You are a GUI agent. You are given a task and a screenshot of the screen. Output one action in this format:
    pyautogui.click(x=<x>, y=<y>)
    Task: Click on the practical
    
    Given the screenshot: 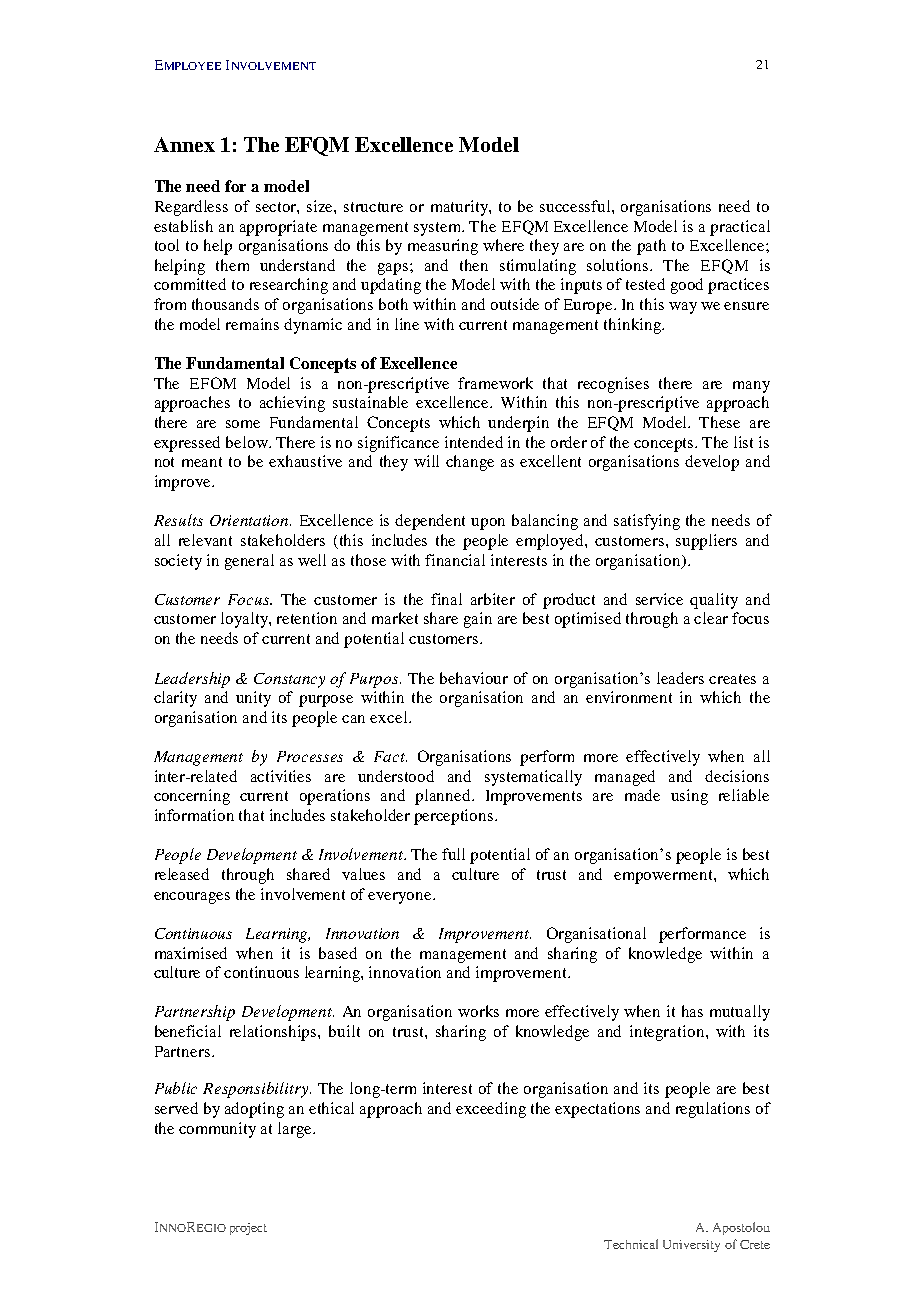 What is the action you would take?
    pyautogui.click(x=740, y=228)
